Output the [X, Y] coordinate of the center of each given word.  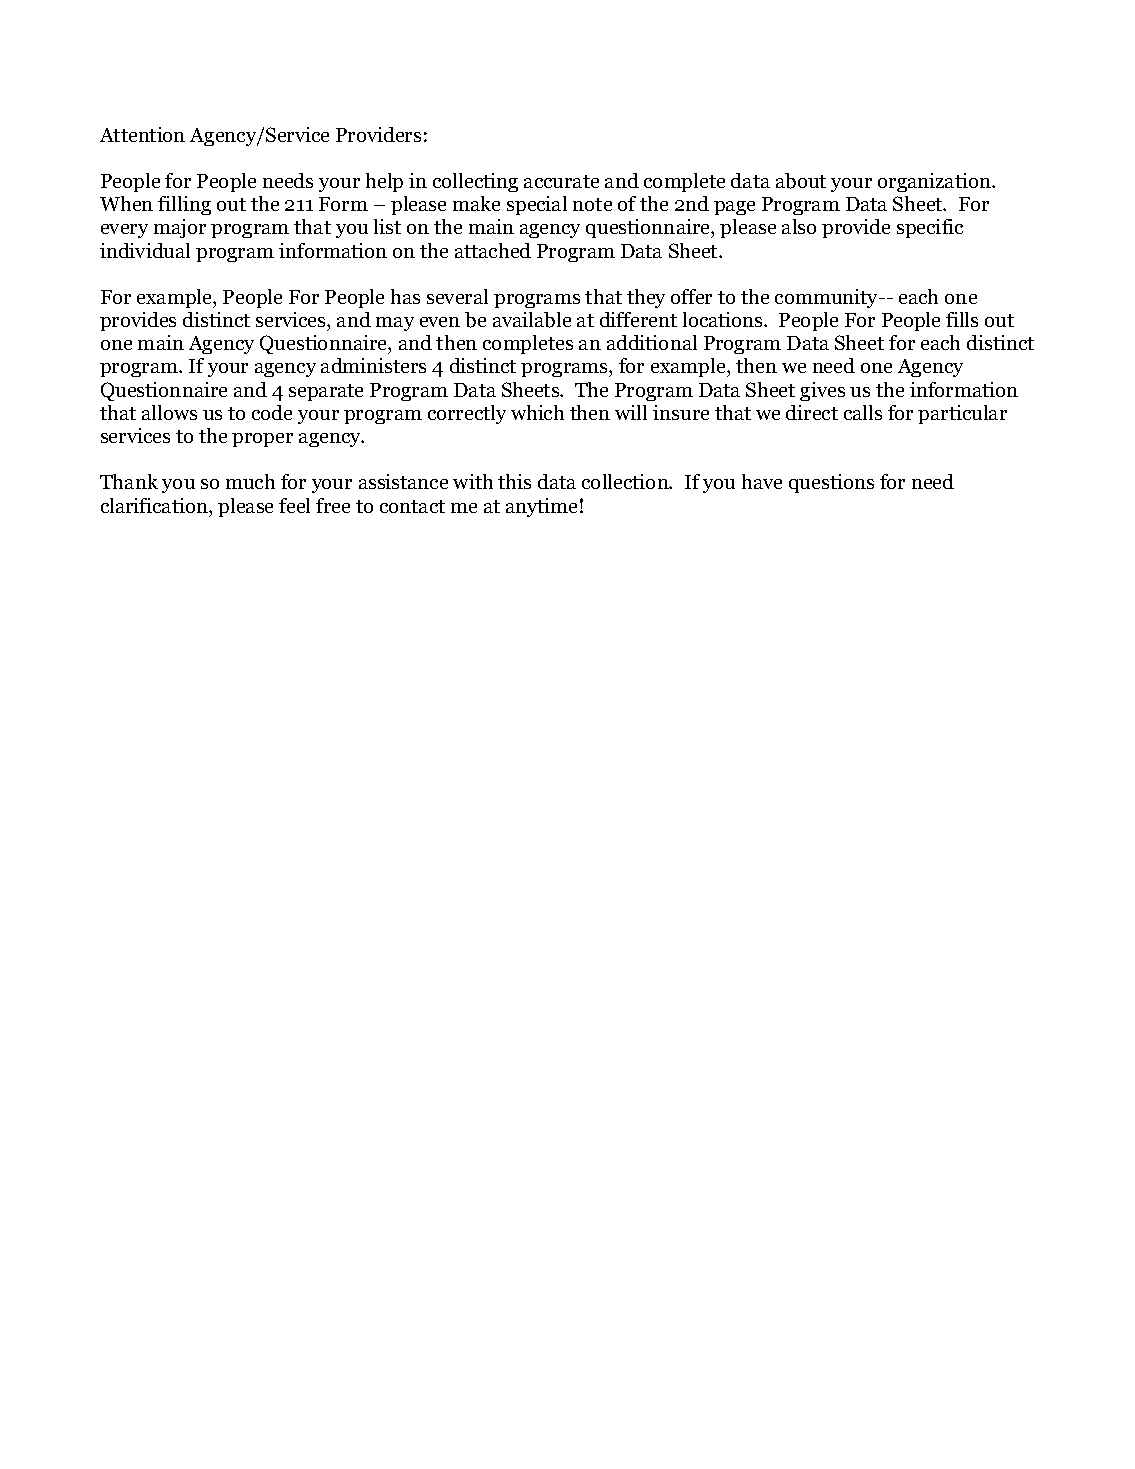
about [801, 181]
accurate [561, 181]
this [514, 481]
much [250, 481]
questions [831, 483]
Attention [142, 134]
